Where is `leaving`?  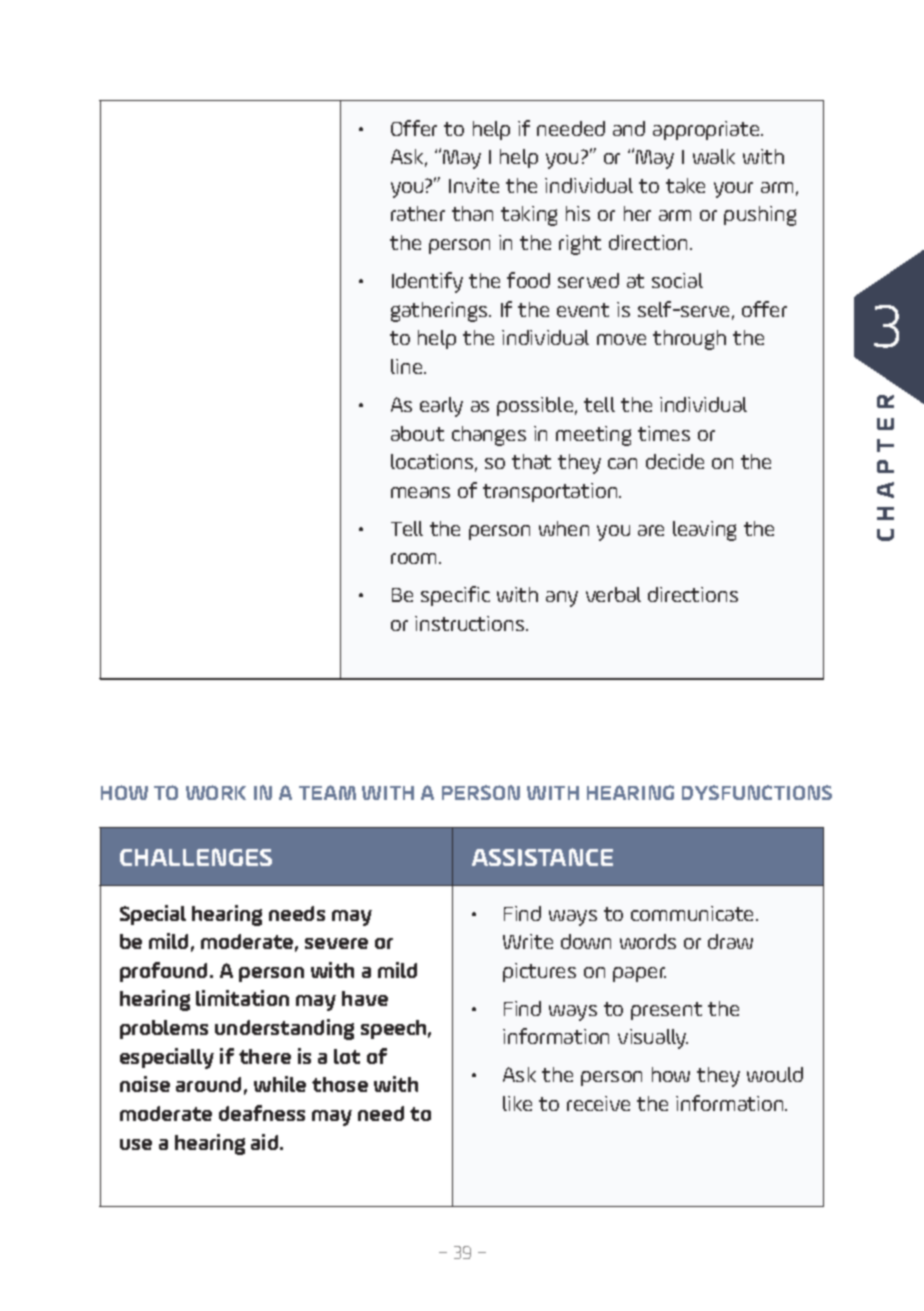
leaving is located at coordinates (704, 531).
